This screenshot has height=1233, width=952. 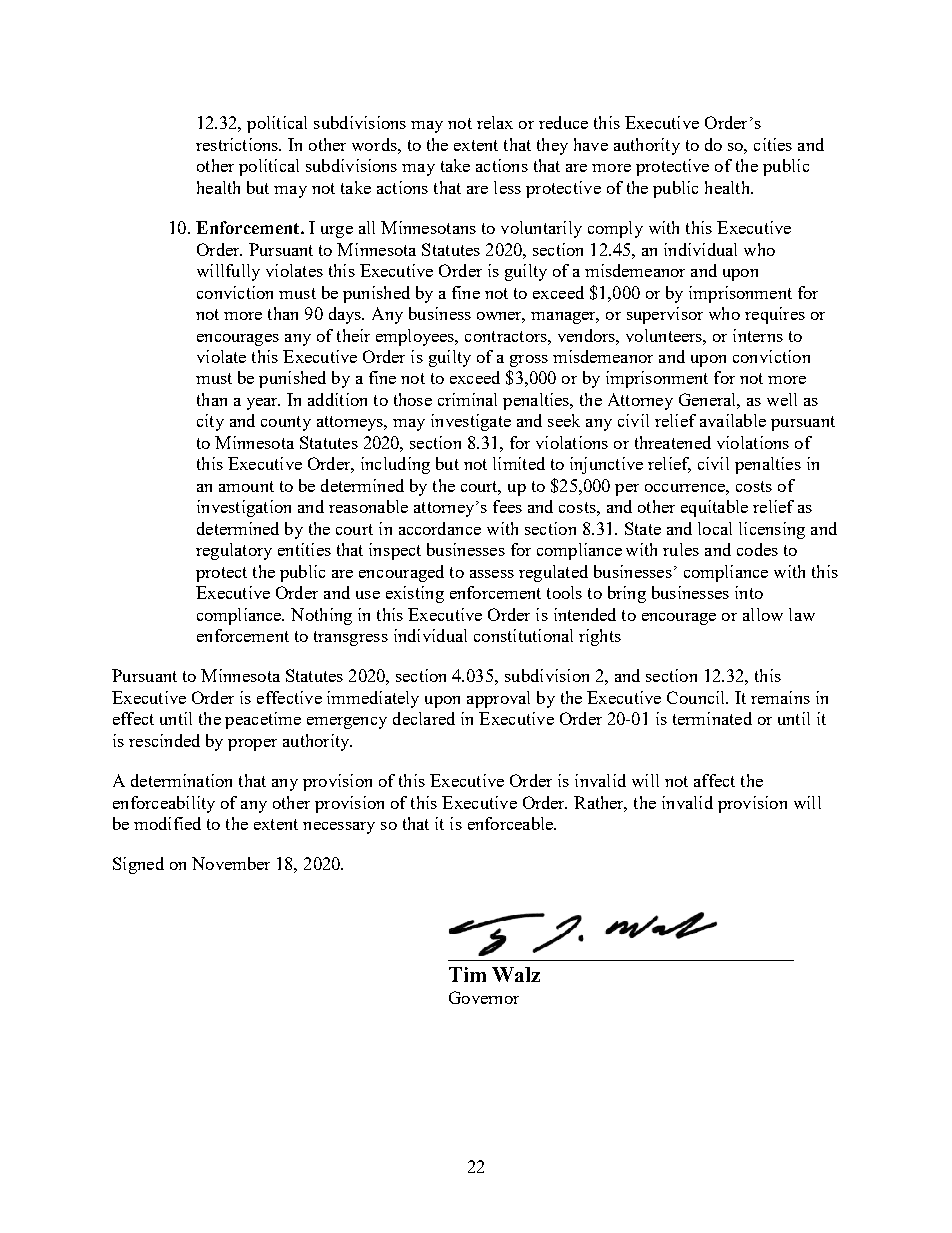 I want to click on available, so click(x=733, y=420).
